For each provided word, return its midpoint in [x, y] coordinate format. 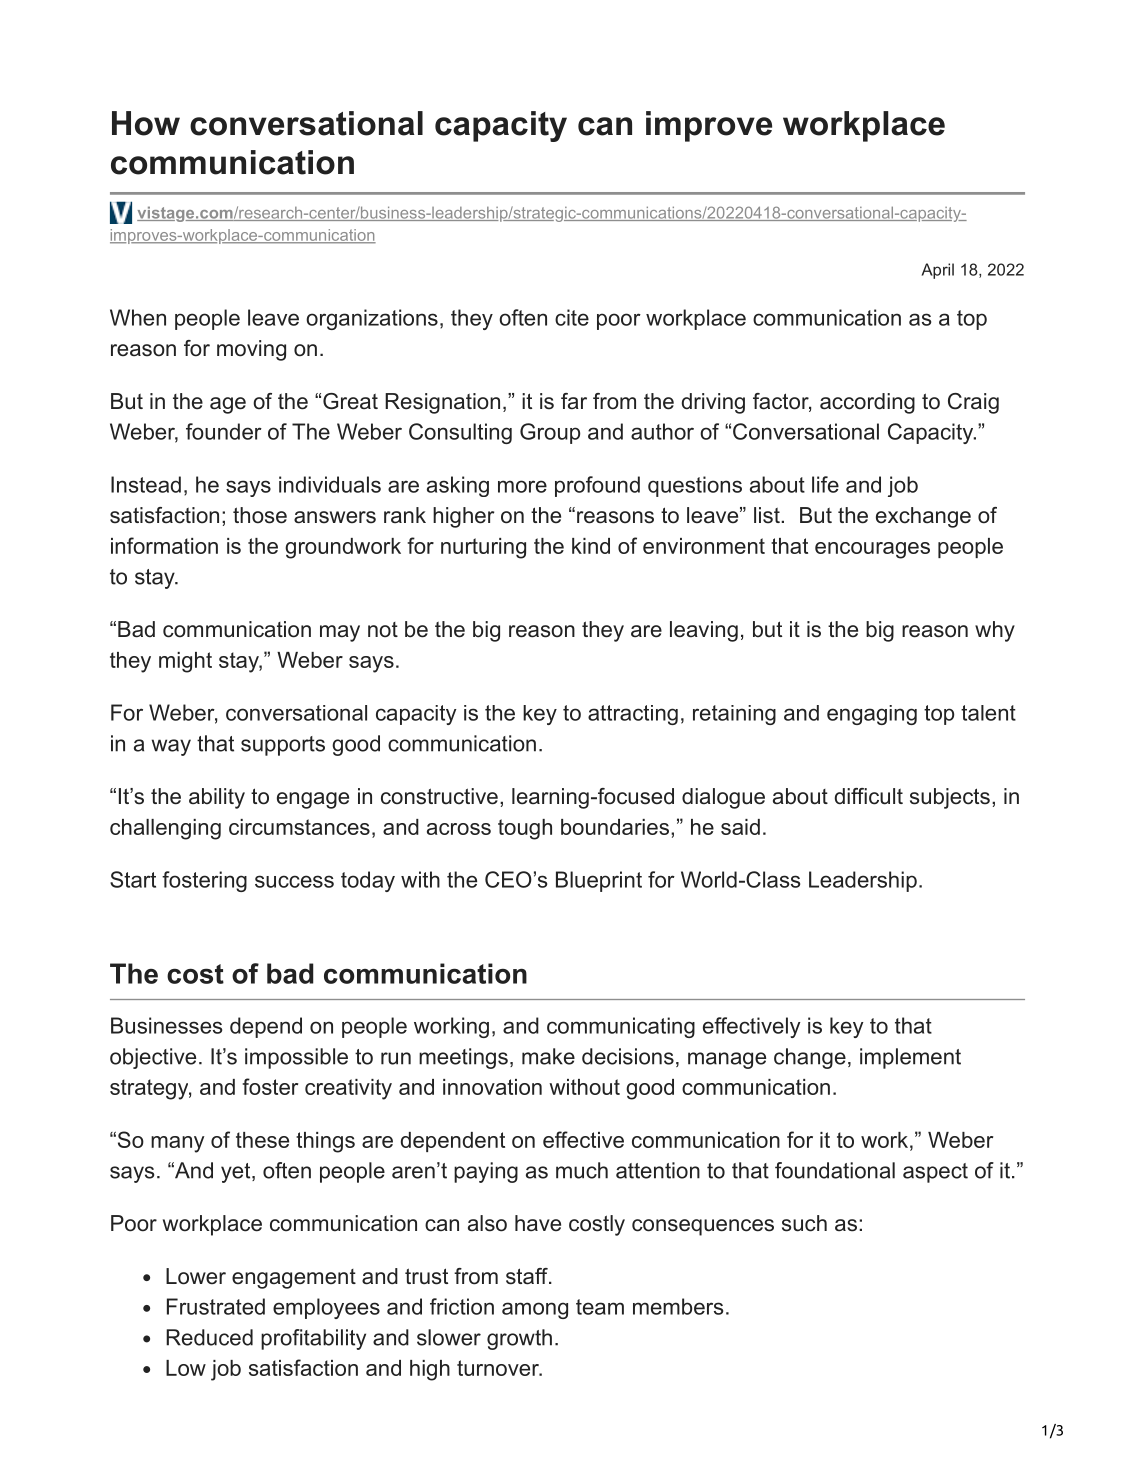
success [294, 881]
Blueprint [599, 881]
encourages [872, 550]
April [938, 271]
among [535, 1310]
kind [591, 546]
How [146, 123]
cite [572, 317]
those [260, 515]
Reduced [209, 1337]
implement [910, 1058]
